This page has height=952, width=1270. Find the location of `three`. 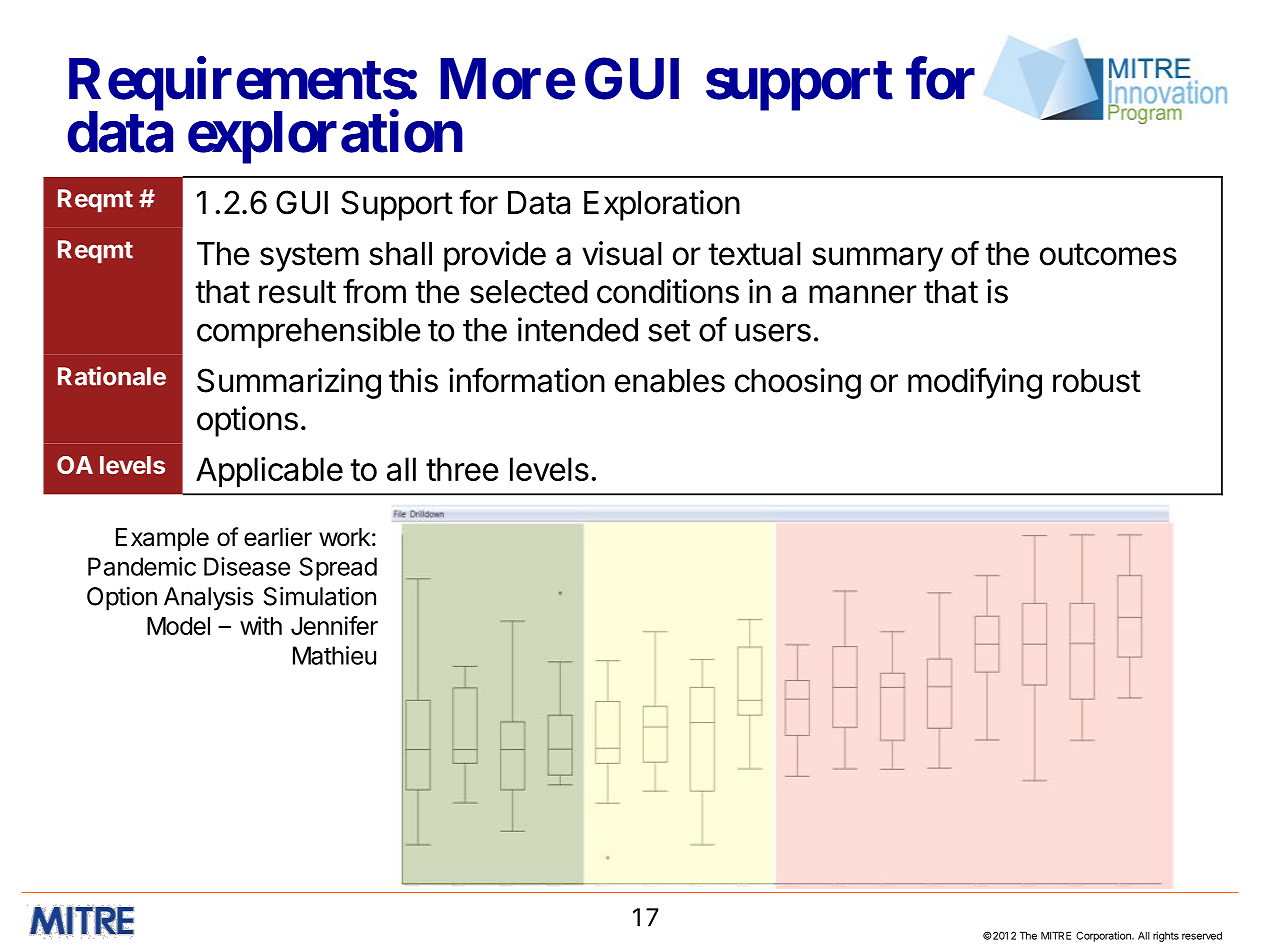

three is located at coordinates (462, 469).
